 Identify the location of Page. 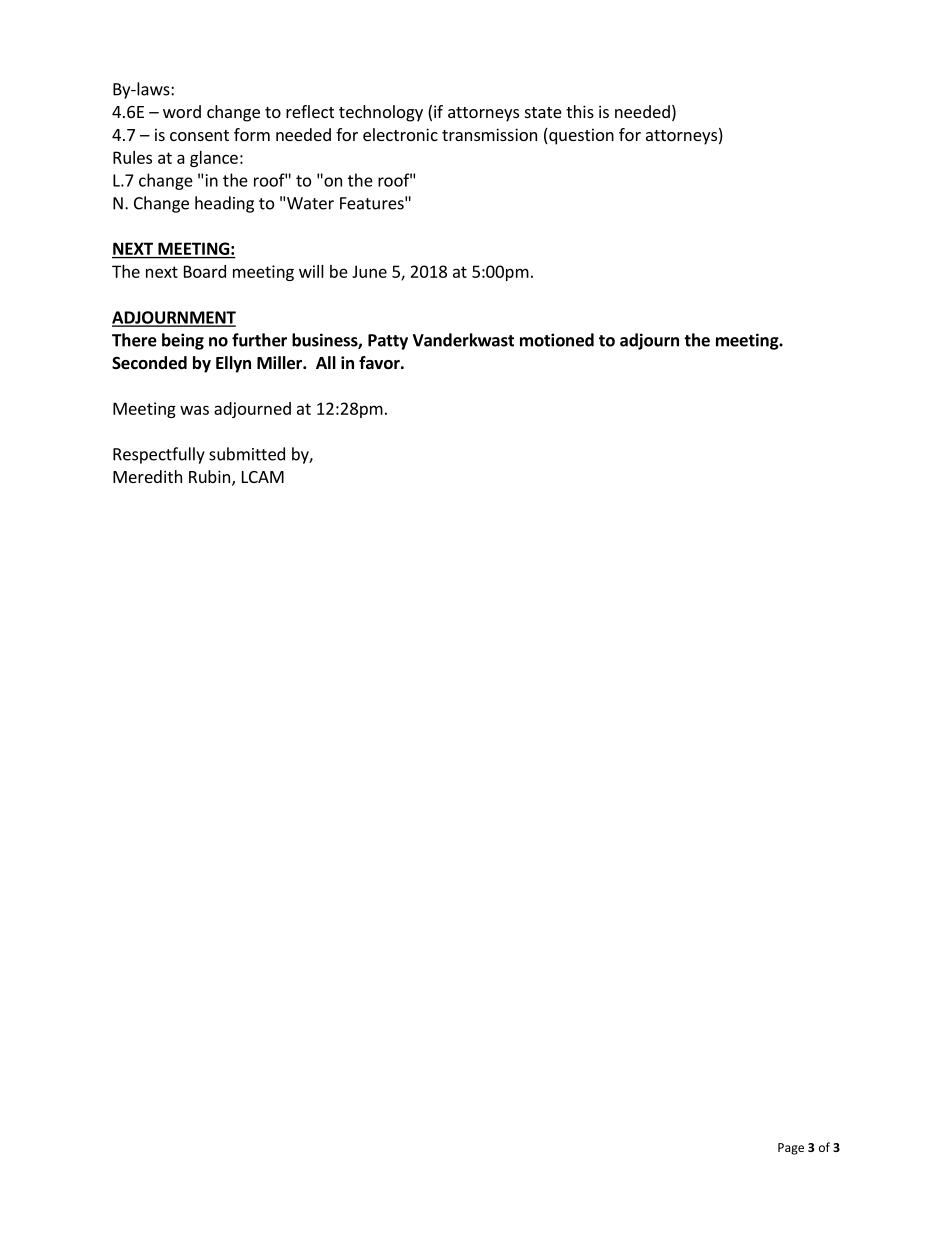
(791, 1149).
